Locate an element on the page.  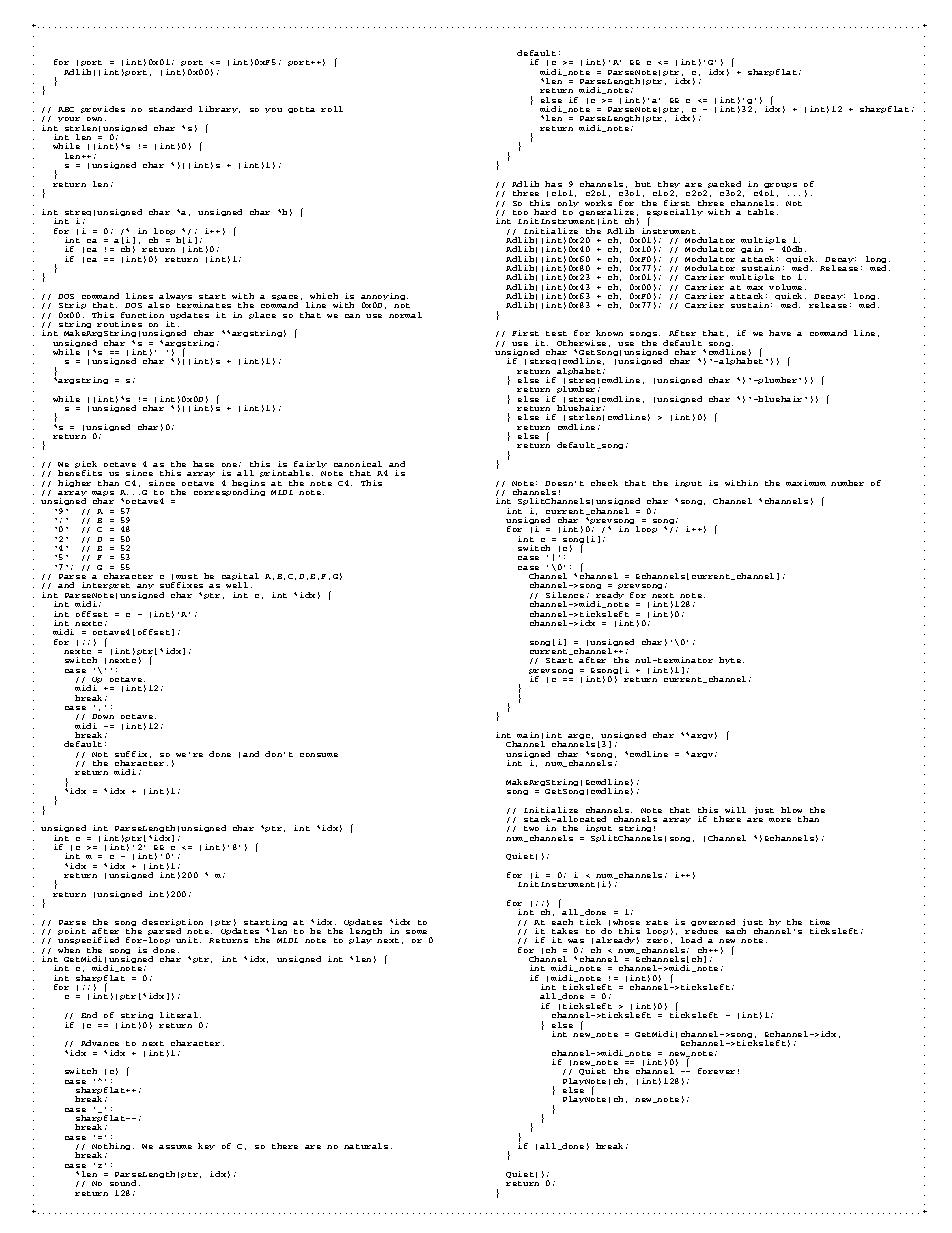
two is located at coordinates (531, 828).
